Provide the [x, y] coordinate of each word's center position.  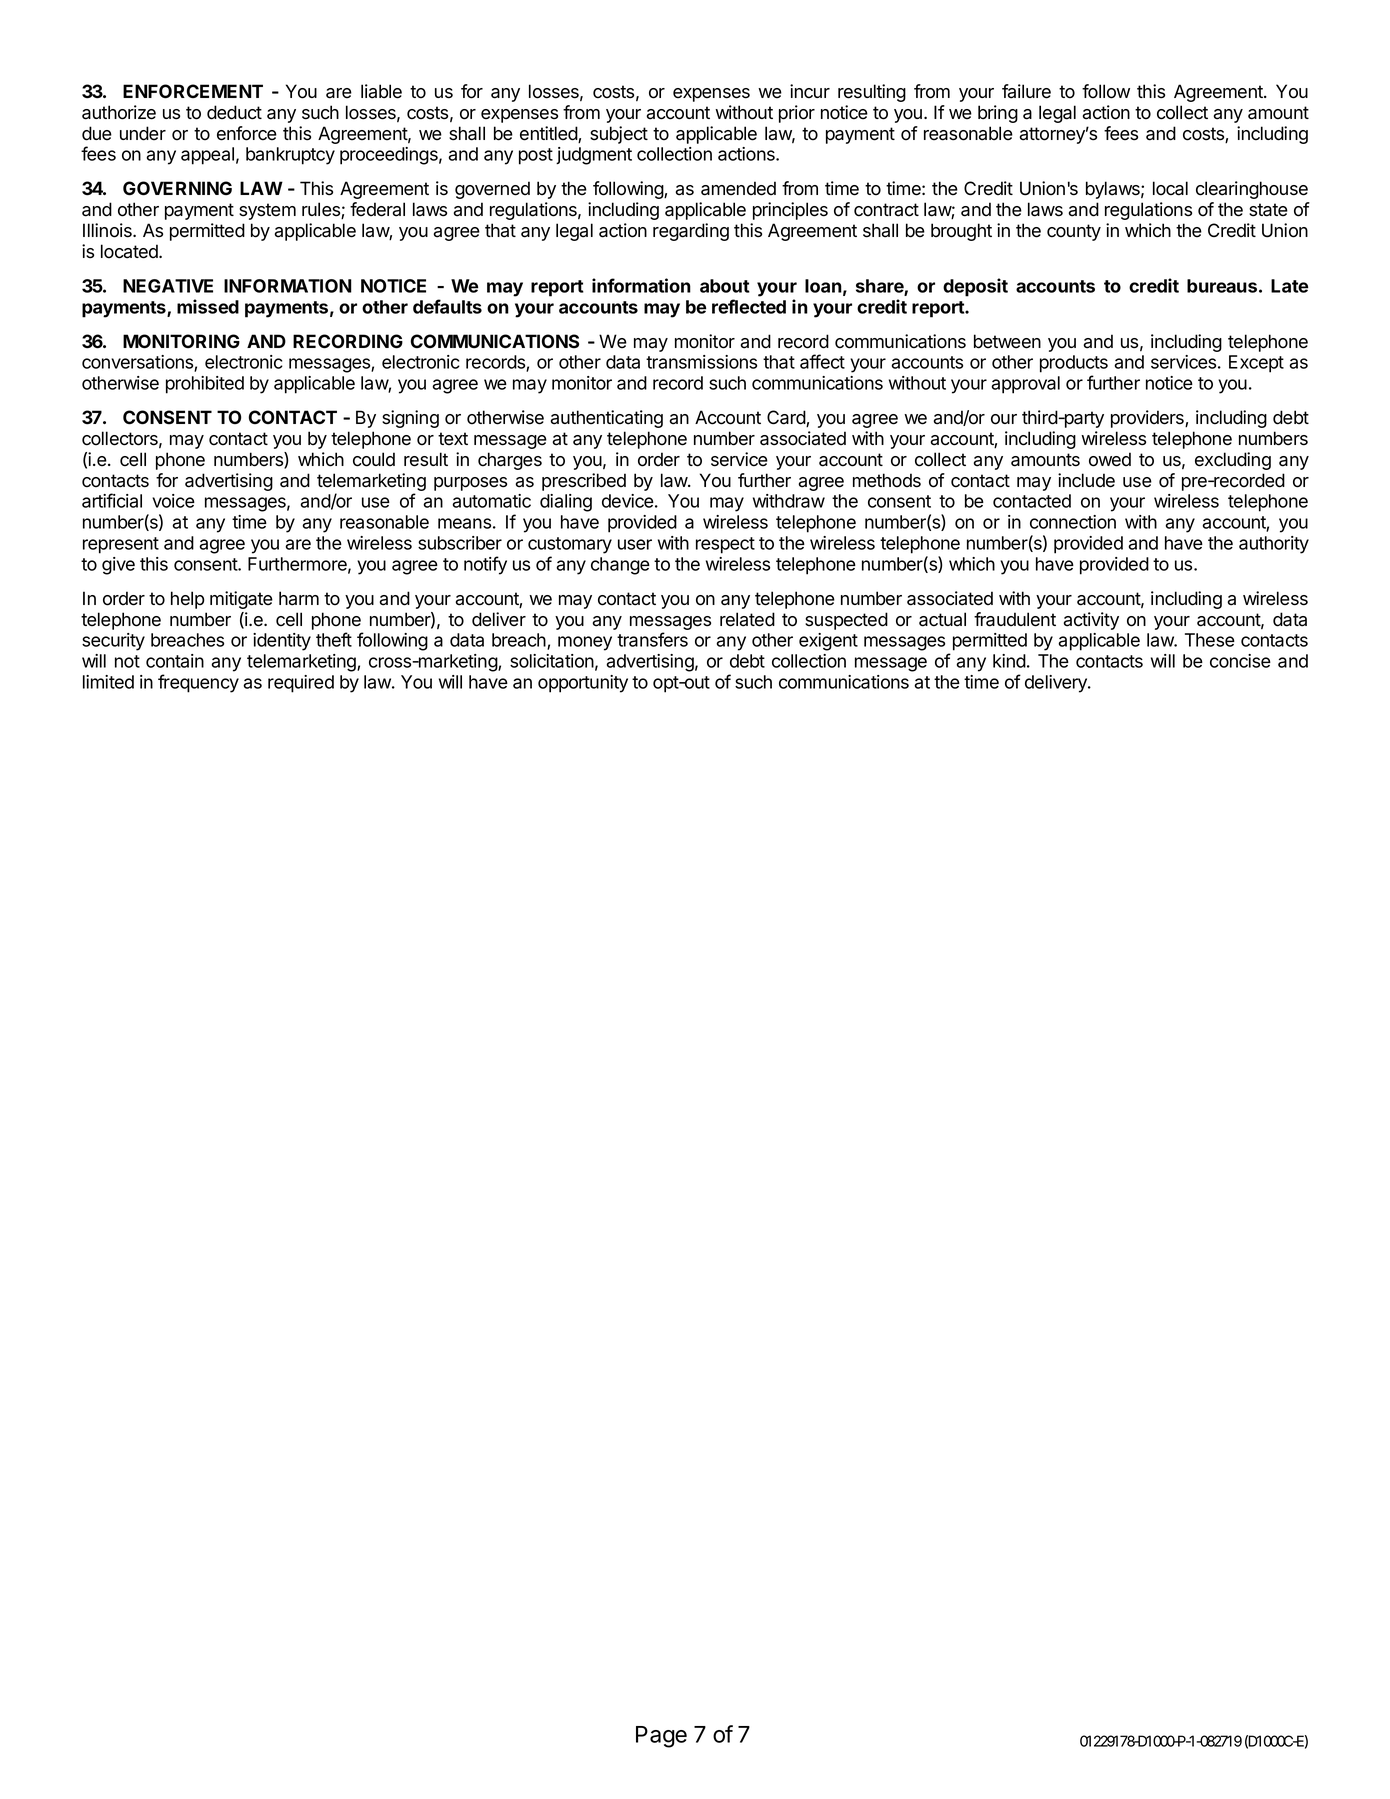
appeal [207, 156]
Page [661, 1737]
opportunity [583, 684]
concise [1240, 661]
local [1170, 188]
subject [619, 135]
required [301, 684]
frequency [198, 683]
